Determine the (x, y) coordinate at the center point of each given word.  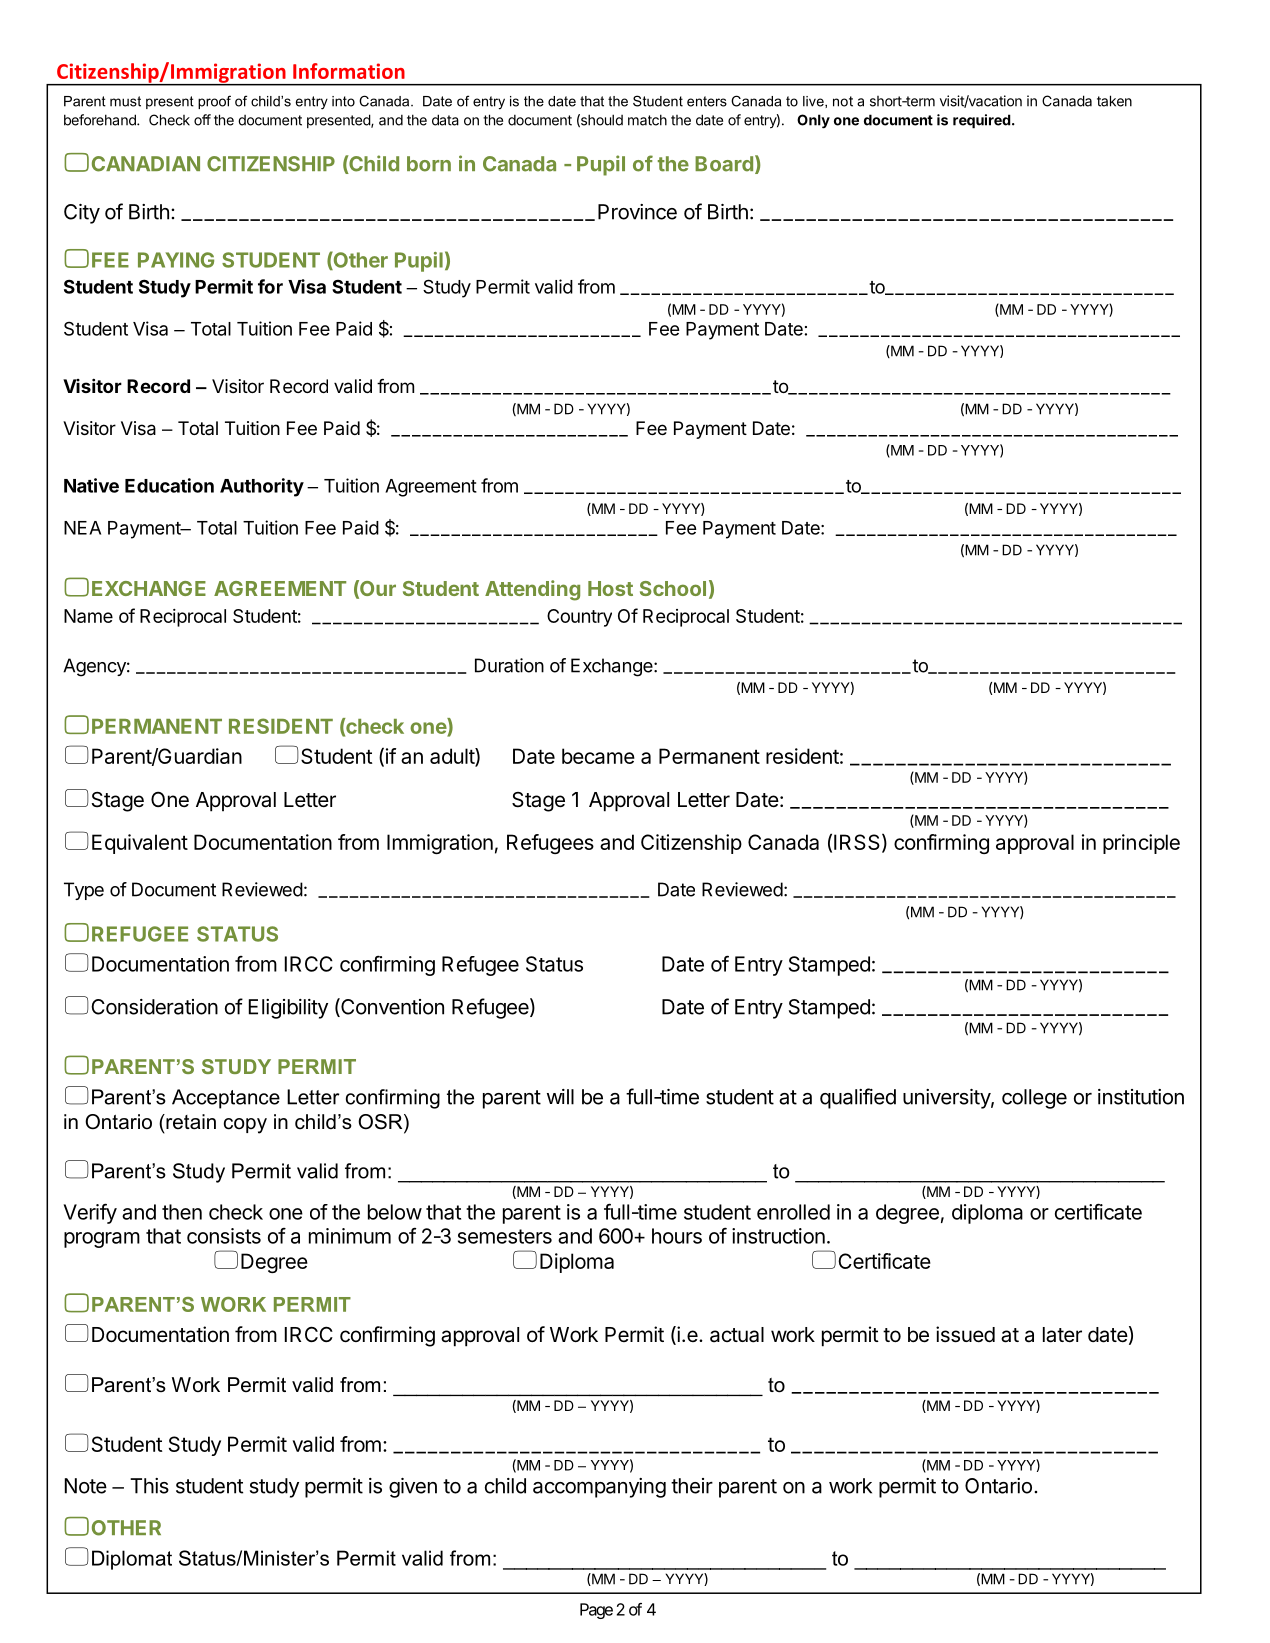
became (598, 756)
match (647, 120)
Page (596, 1611)
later (1062, 1335)
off (202, 120)
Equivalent (140, 844)
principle (1141, 844)
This (149, 1486)
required (982, 121)
